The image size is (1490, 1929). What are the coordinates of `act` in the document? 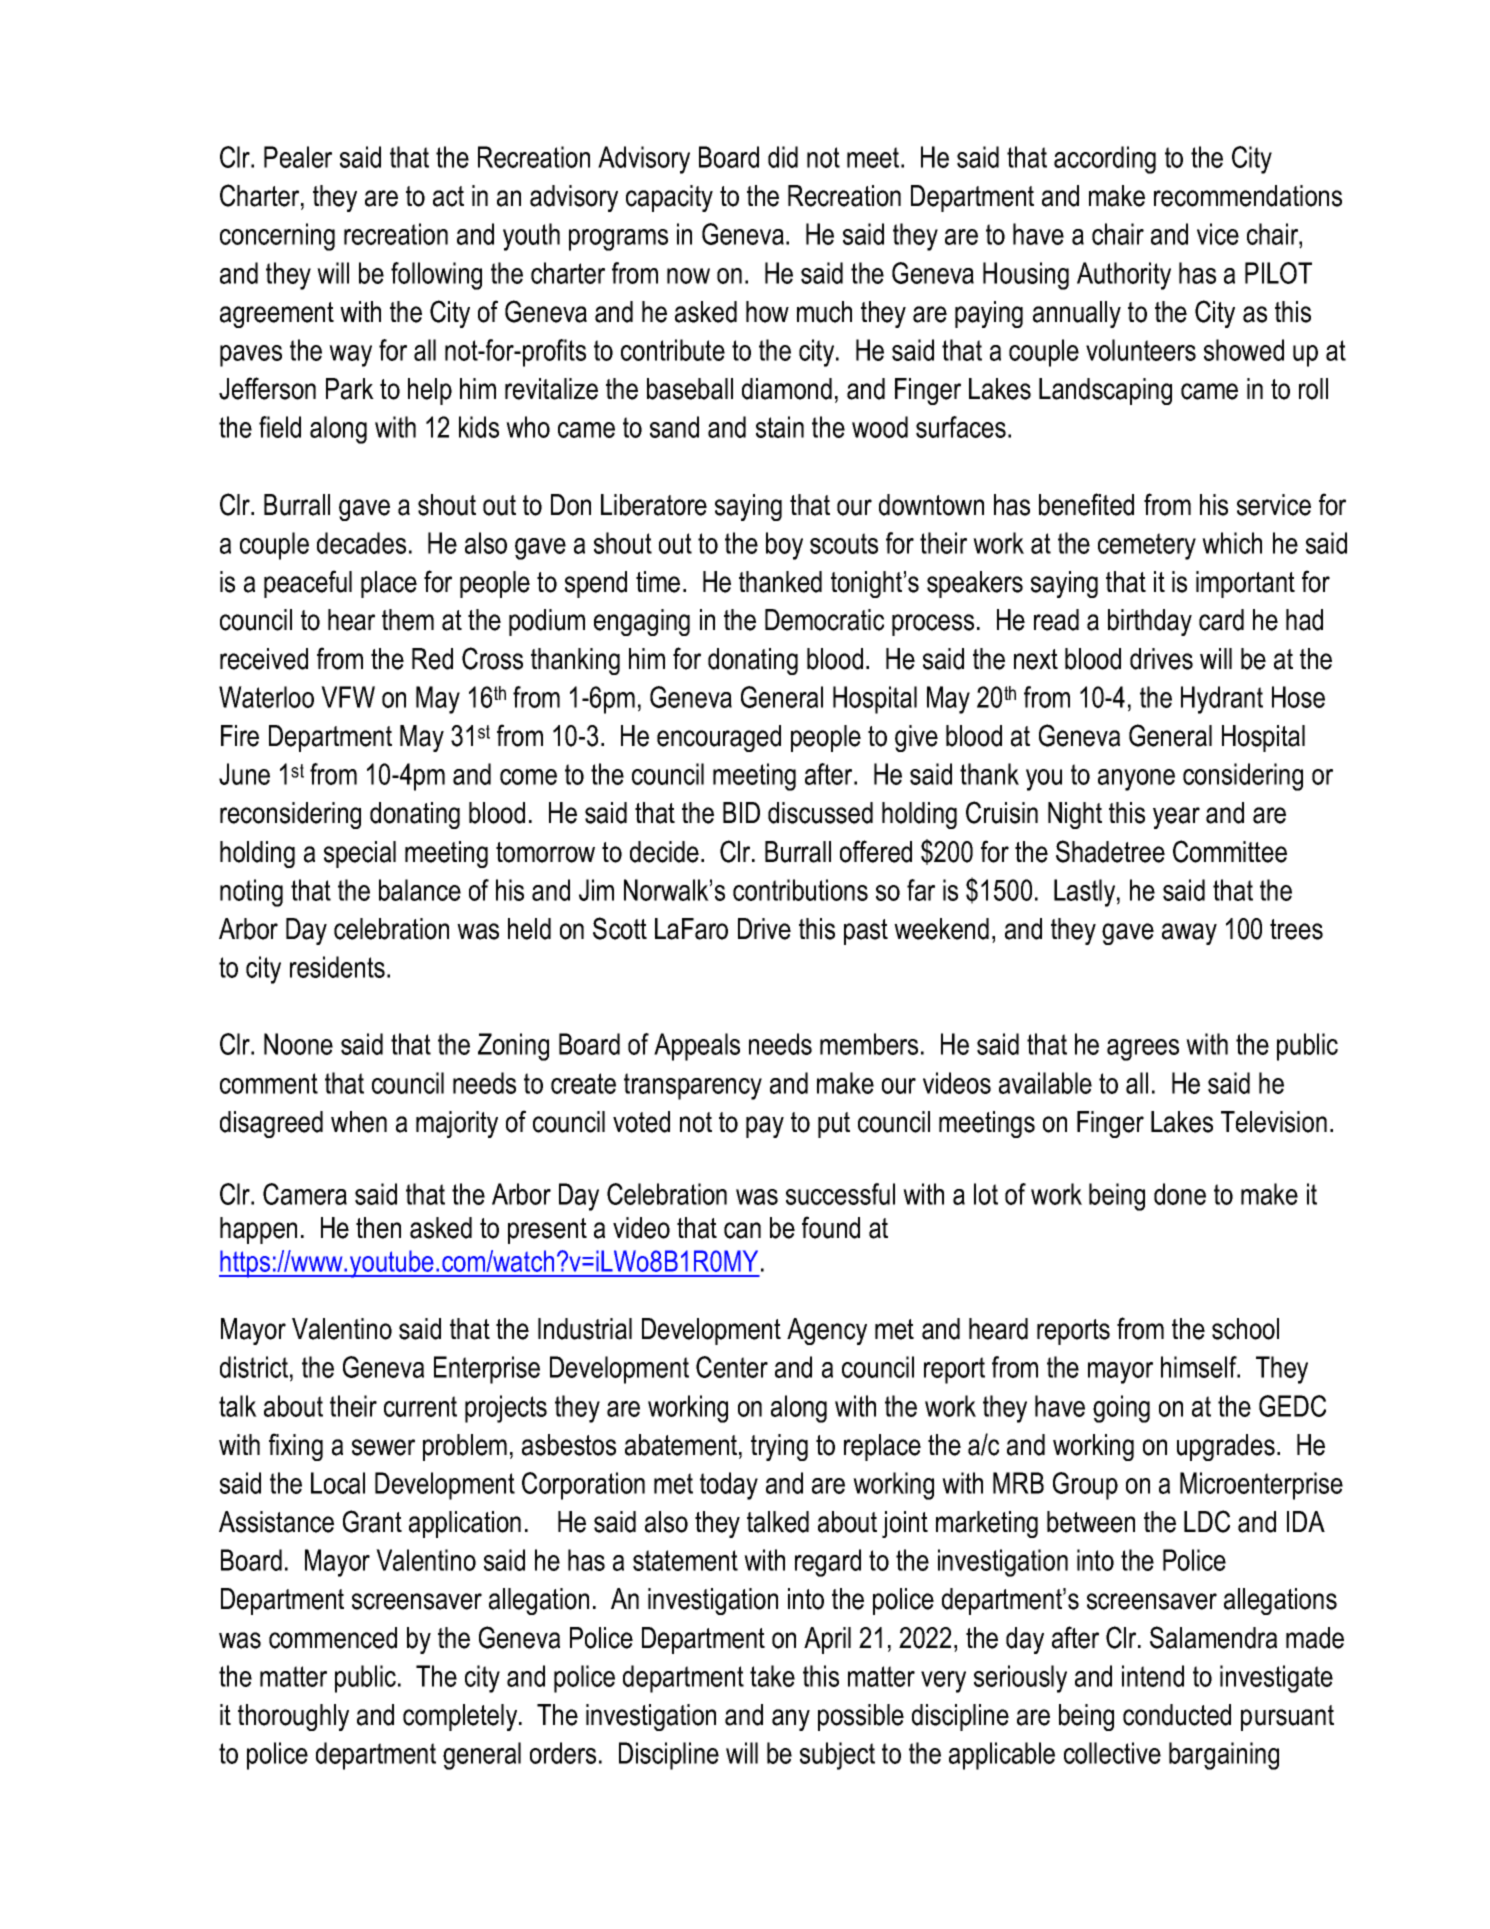 It's located at (448, 196).
